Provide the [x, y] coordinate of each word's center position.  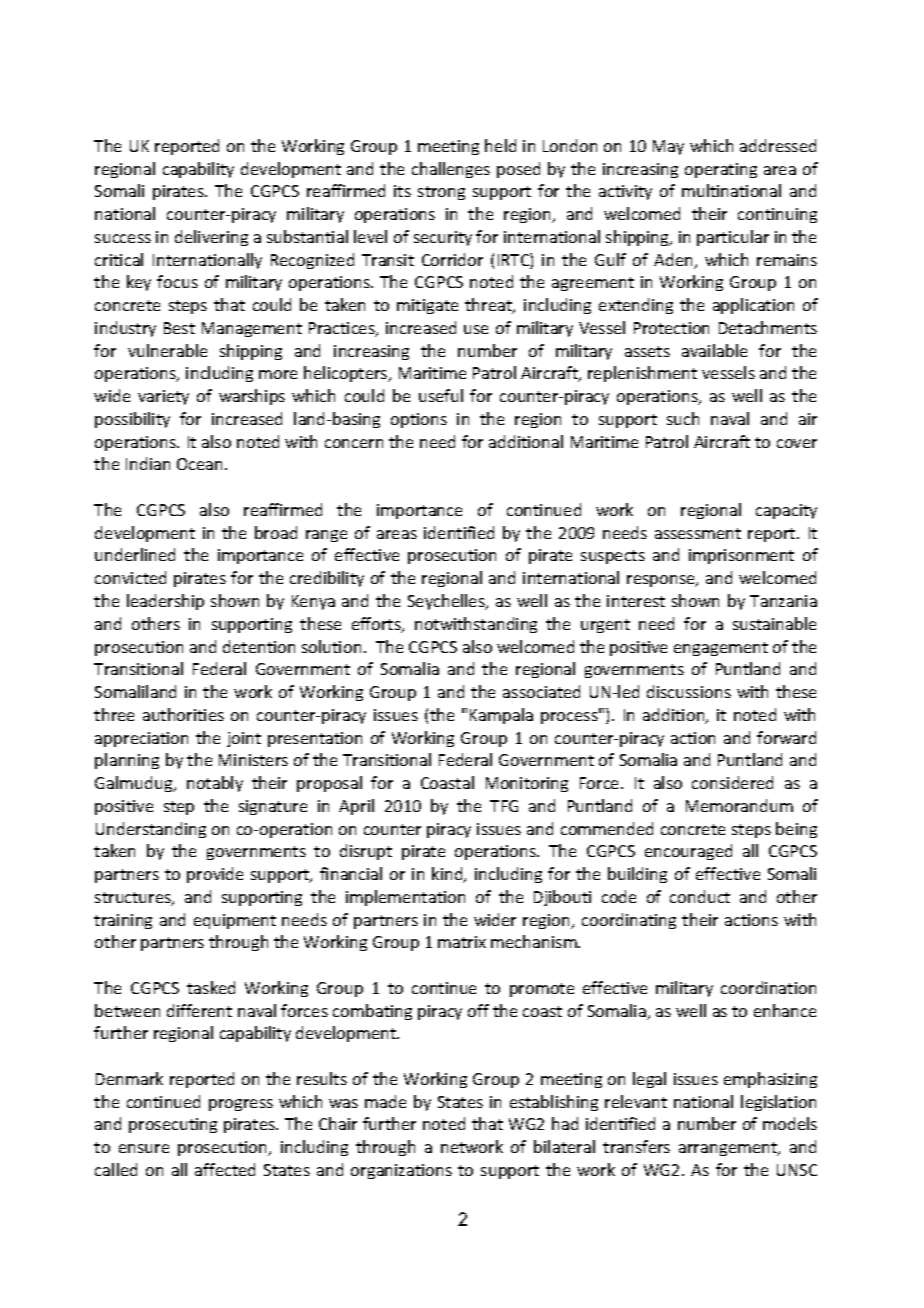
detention [259, 646]
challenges [451, 170]
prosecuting [173, 1125]
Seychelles [447, 602]
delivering [211, 238]
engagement [721, 649]
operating [721, 170]
